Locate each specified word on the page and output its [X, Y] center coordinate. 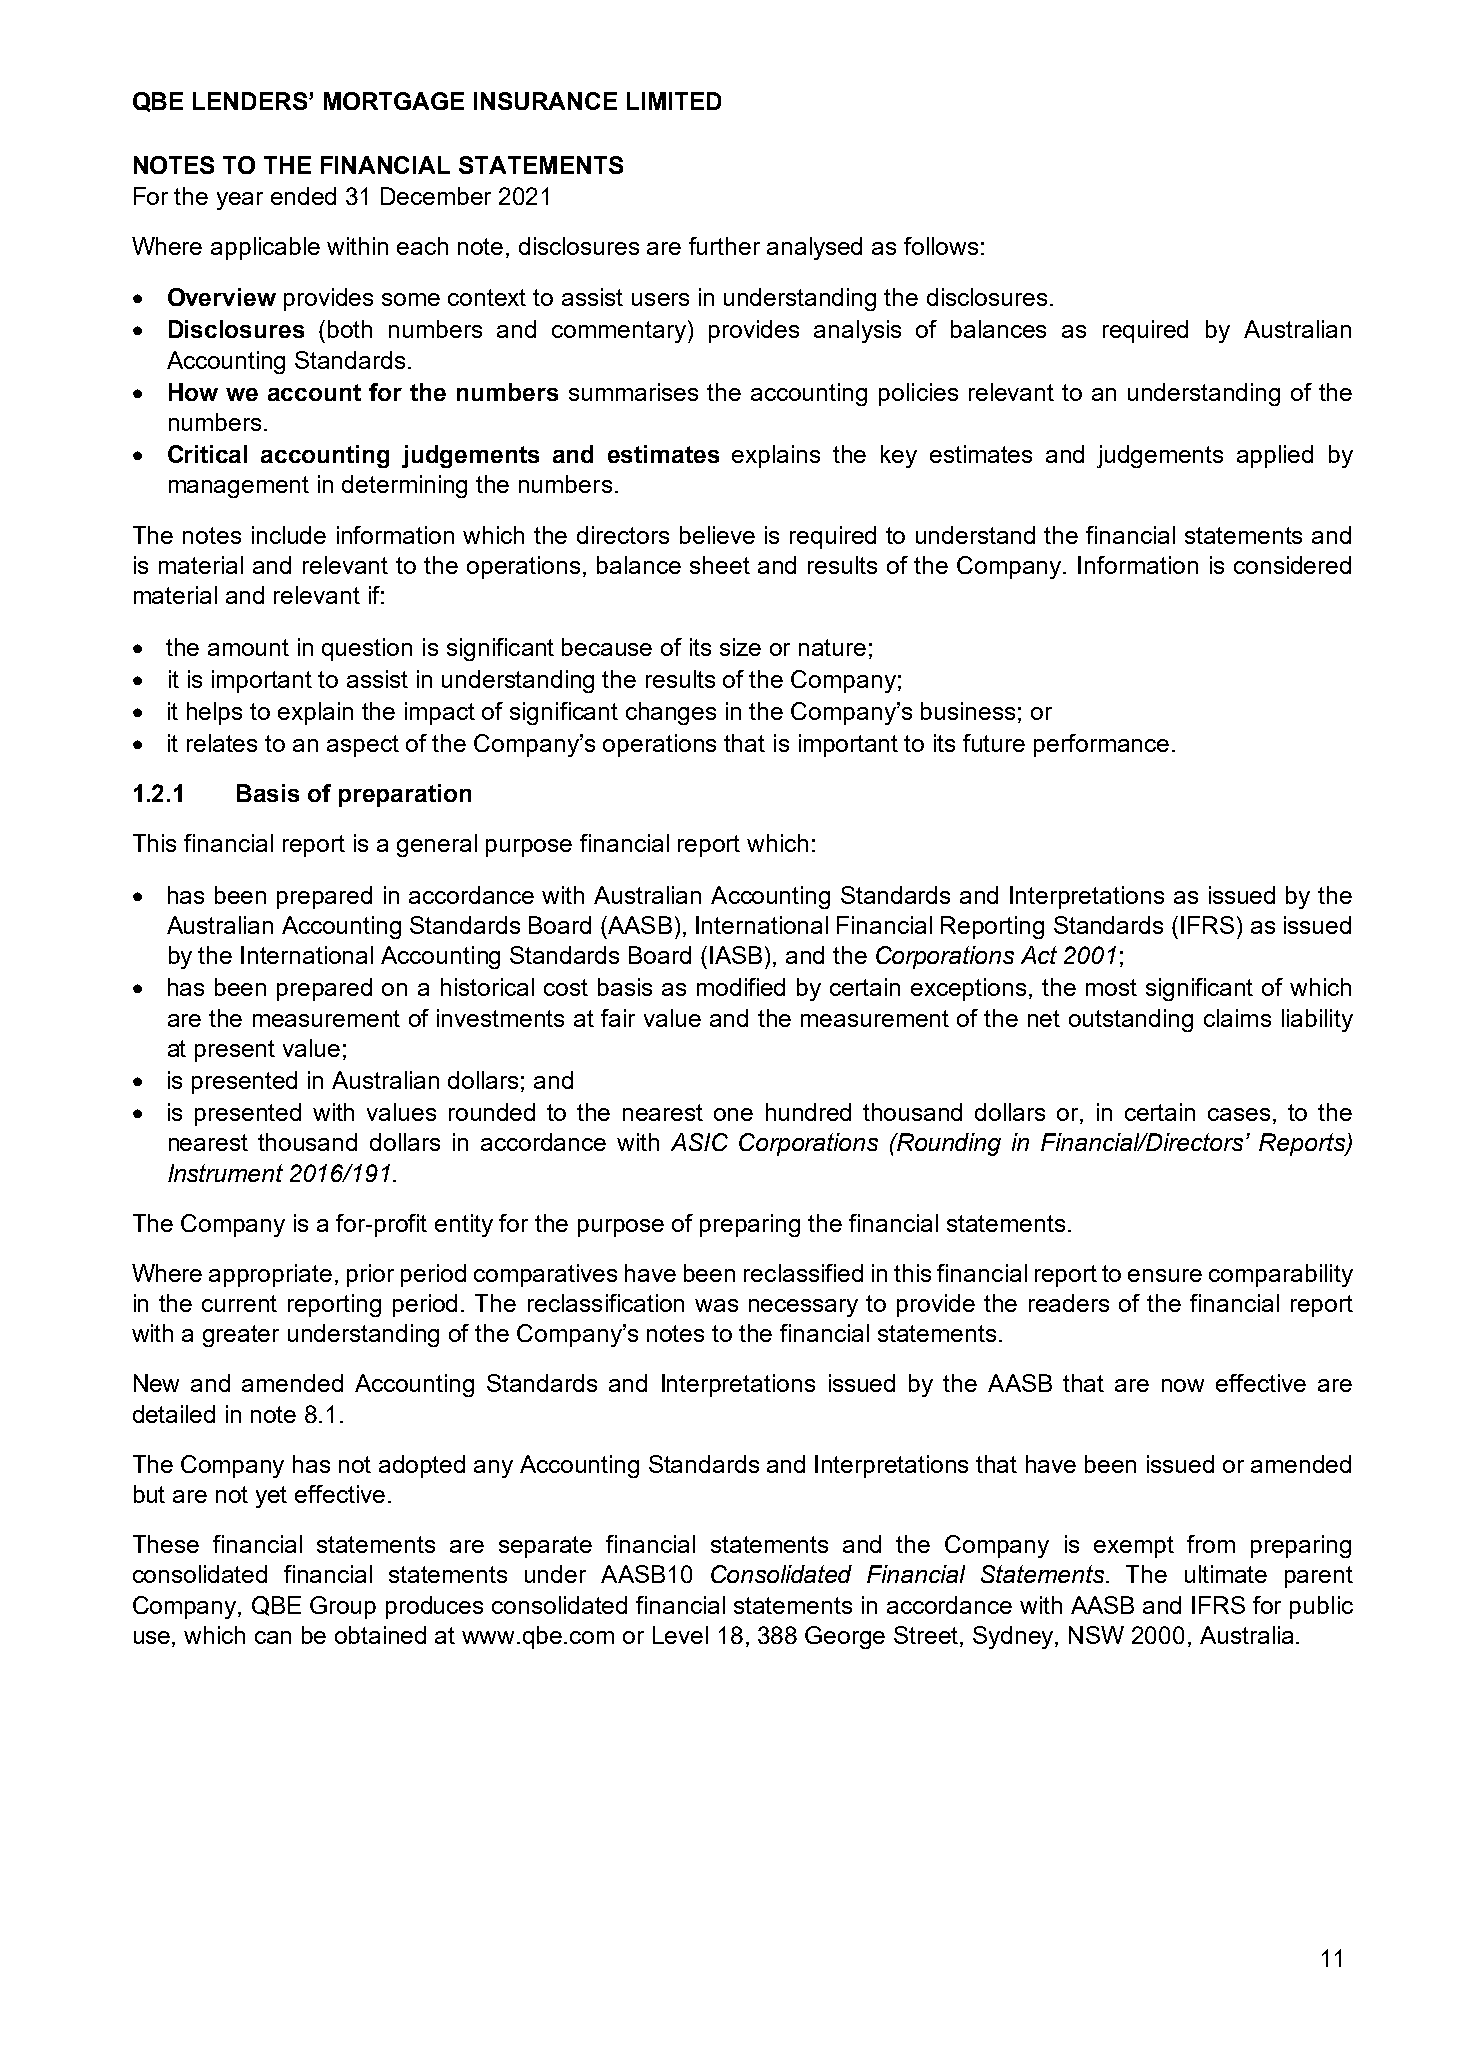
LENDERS [251, 101]
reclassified [803, 1273]
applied [1275, 456]
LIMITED [674, 101]
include [289, 535]
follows [941, 246]
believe [717, 535]
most [1111, 987]
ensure [1165, 1275]
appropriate [270, 1275]
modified [741, 987]
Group [343, 1607]
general [437, 845]
